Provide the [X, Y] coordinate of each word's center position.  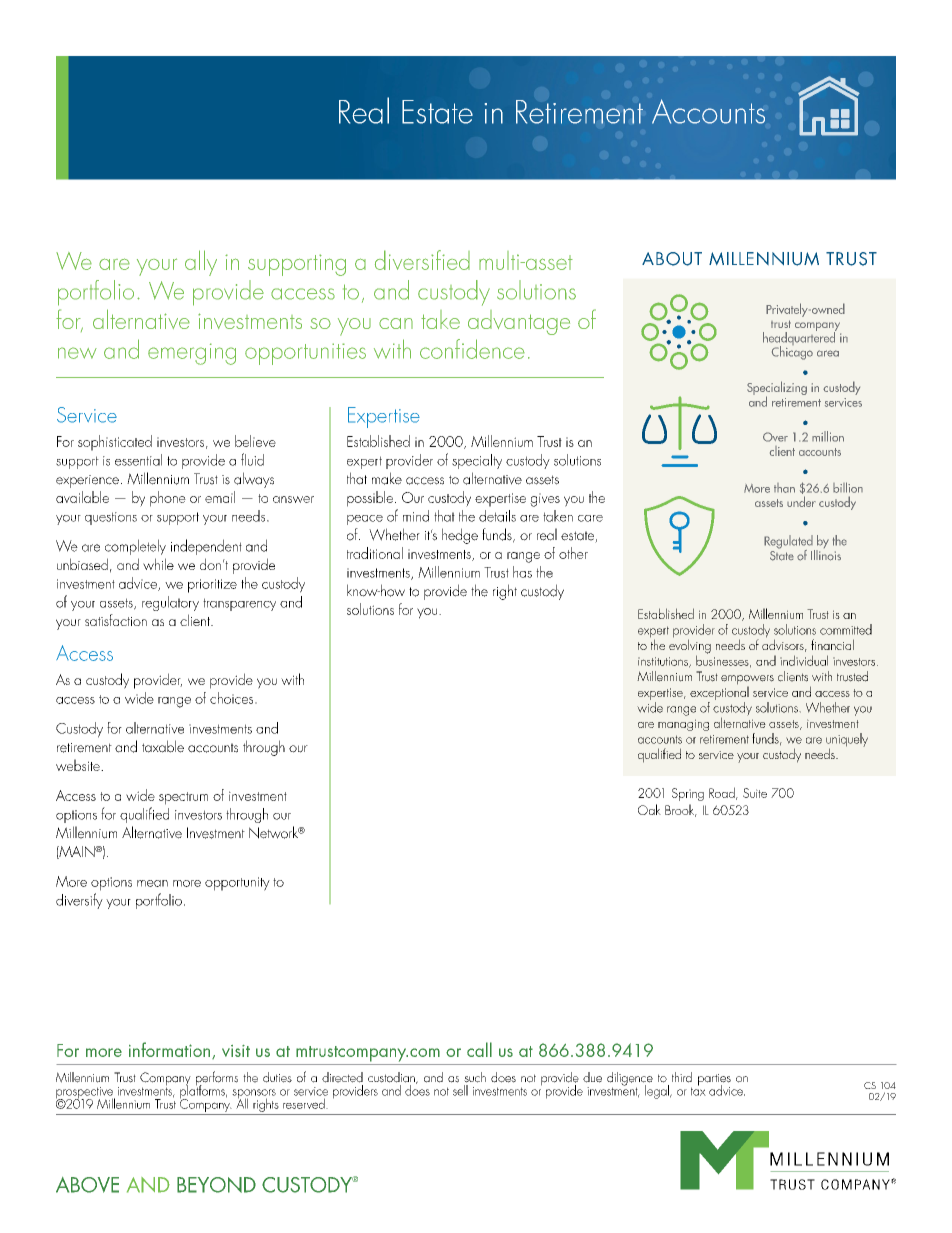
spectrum [183, 798]
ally [201, 263]
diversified [422, 260]
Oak [649, 809]
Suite [755, 793]
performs [217, 1079]
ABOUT [672, 259]
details [497, 516]
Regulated [789, 543]
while [158, 564]
